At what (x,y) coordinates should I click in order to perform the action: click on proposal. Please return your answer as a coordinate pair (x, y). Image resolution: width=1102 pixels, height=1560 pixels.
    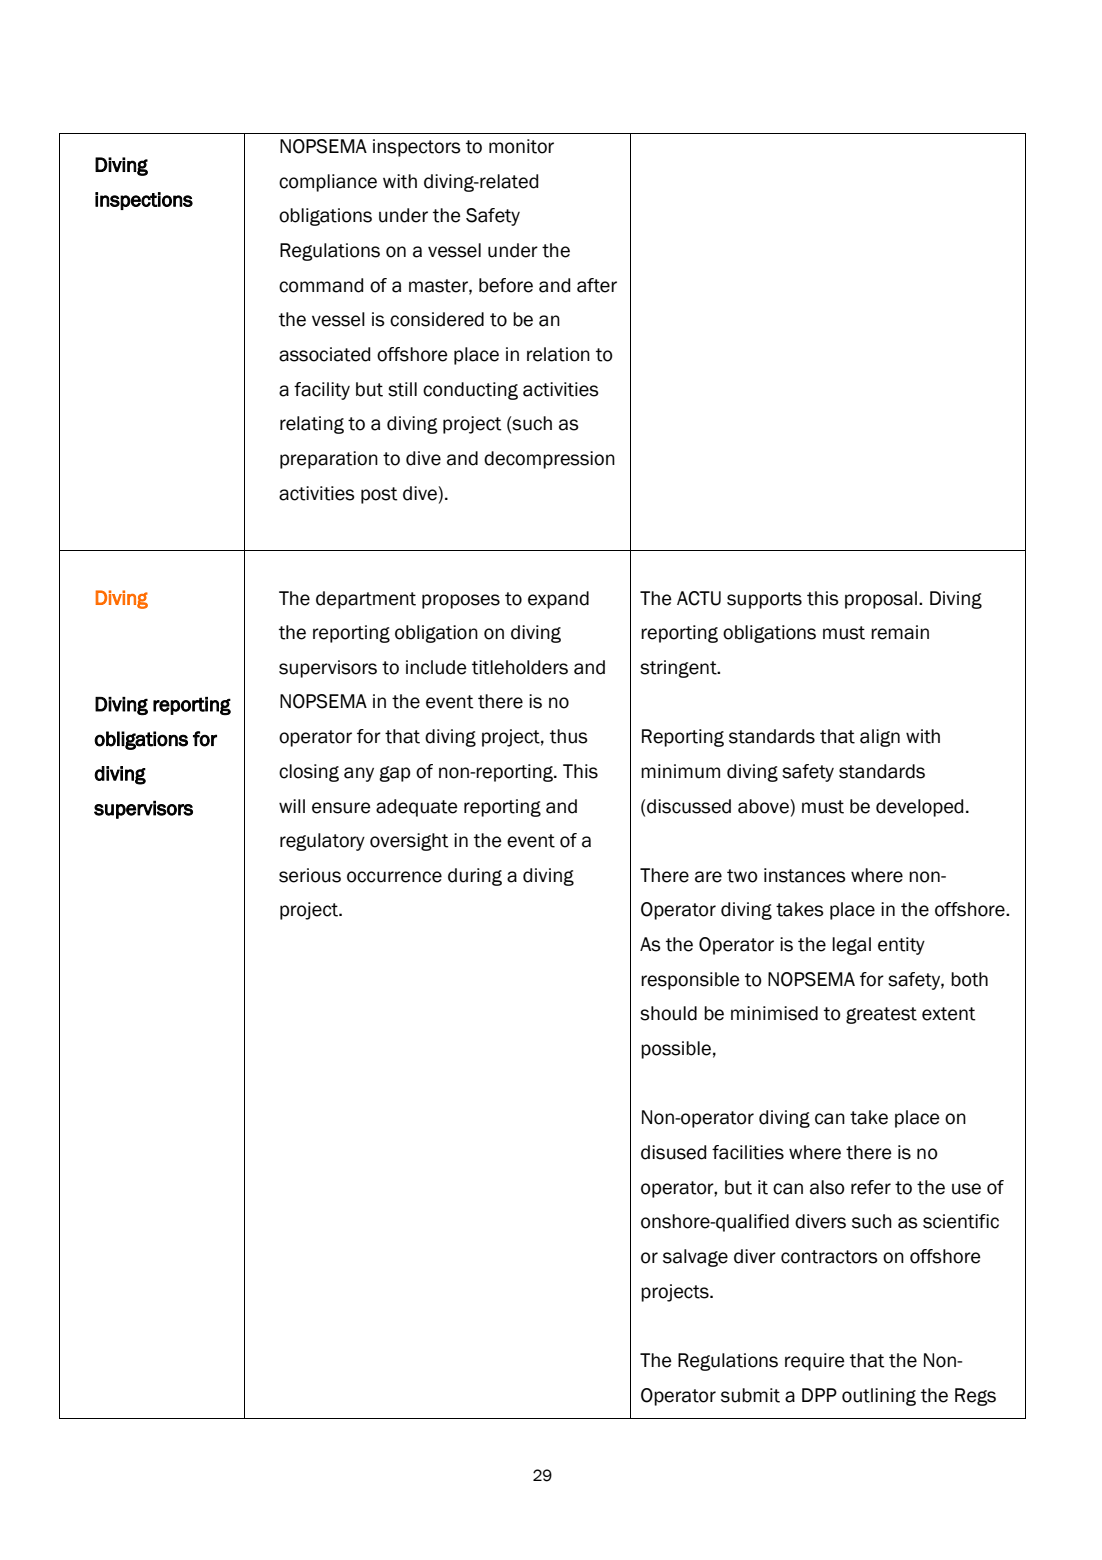
    Looking at the image, I should click on (881, 600).
